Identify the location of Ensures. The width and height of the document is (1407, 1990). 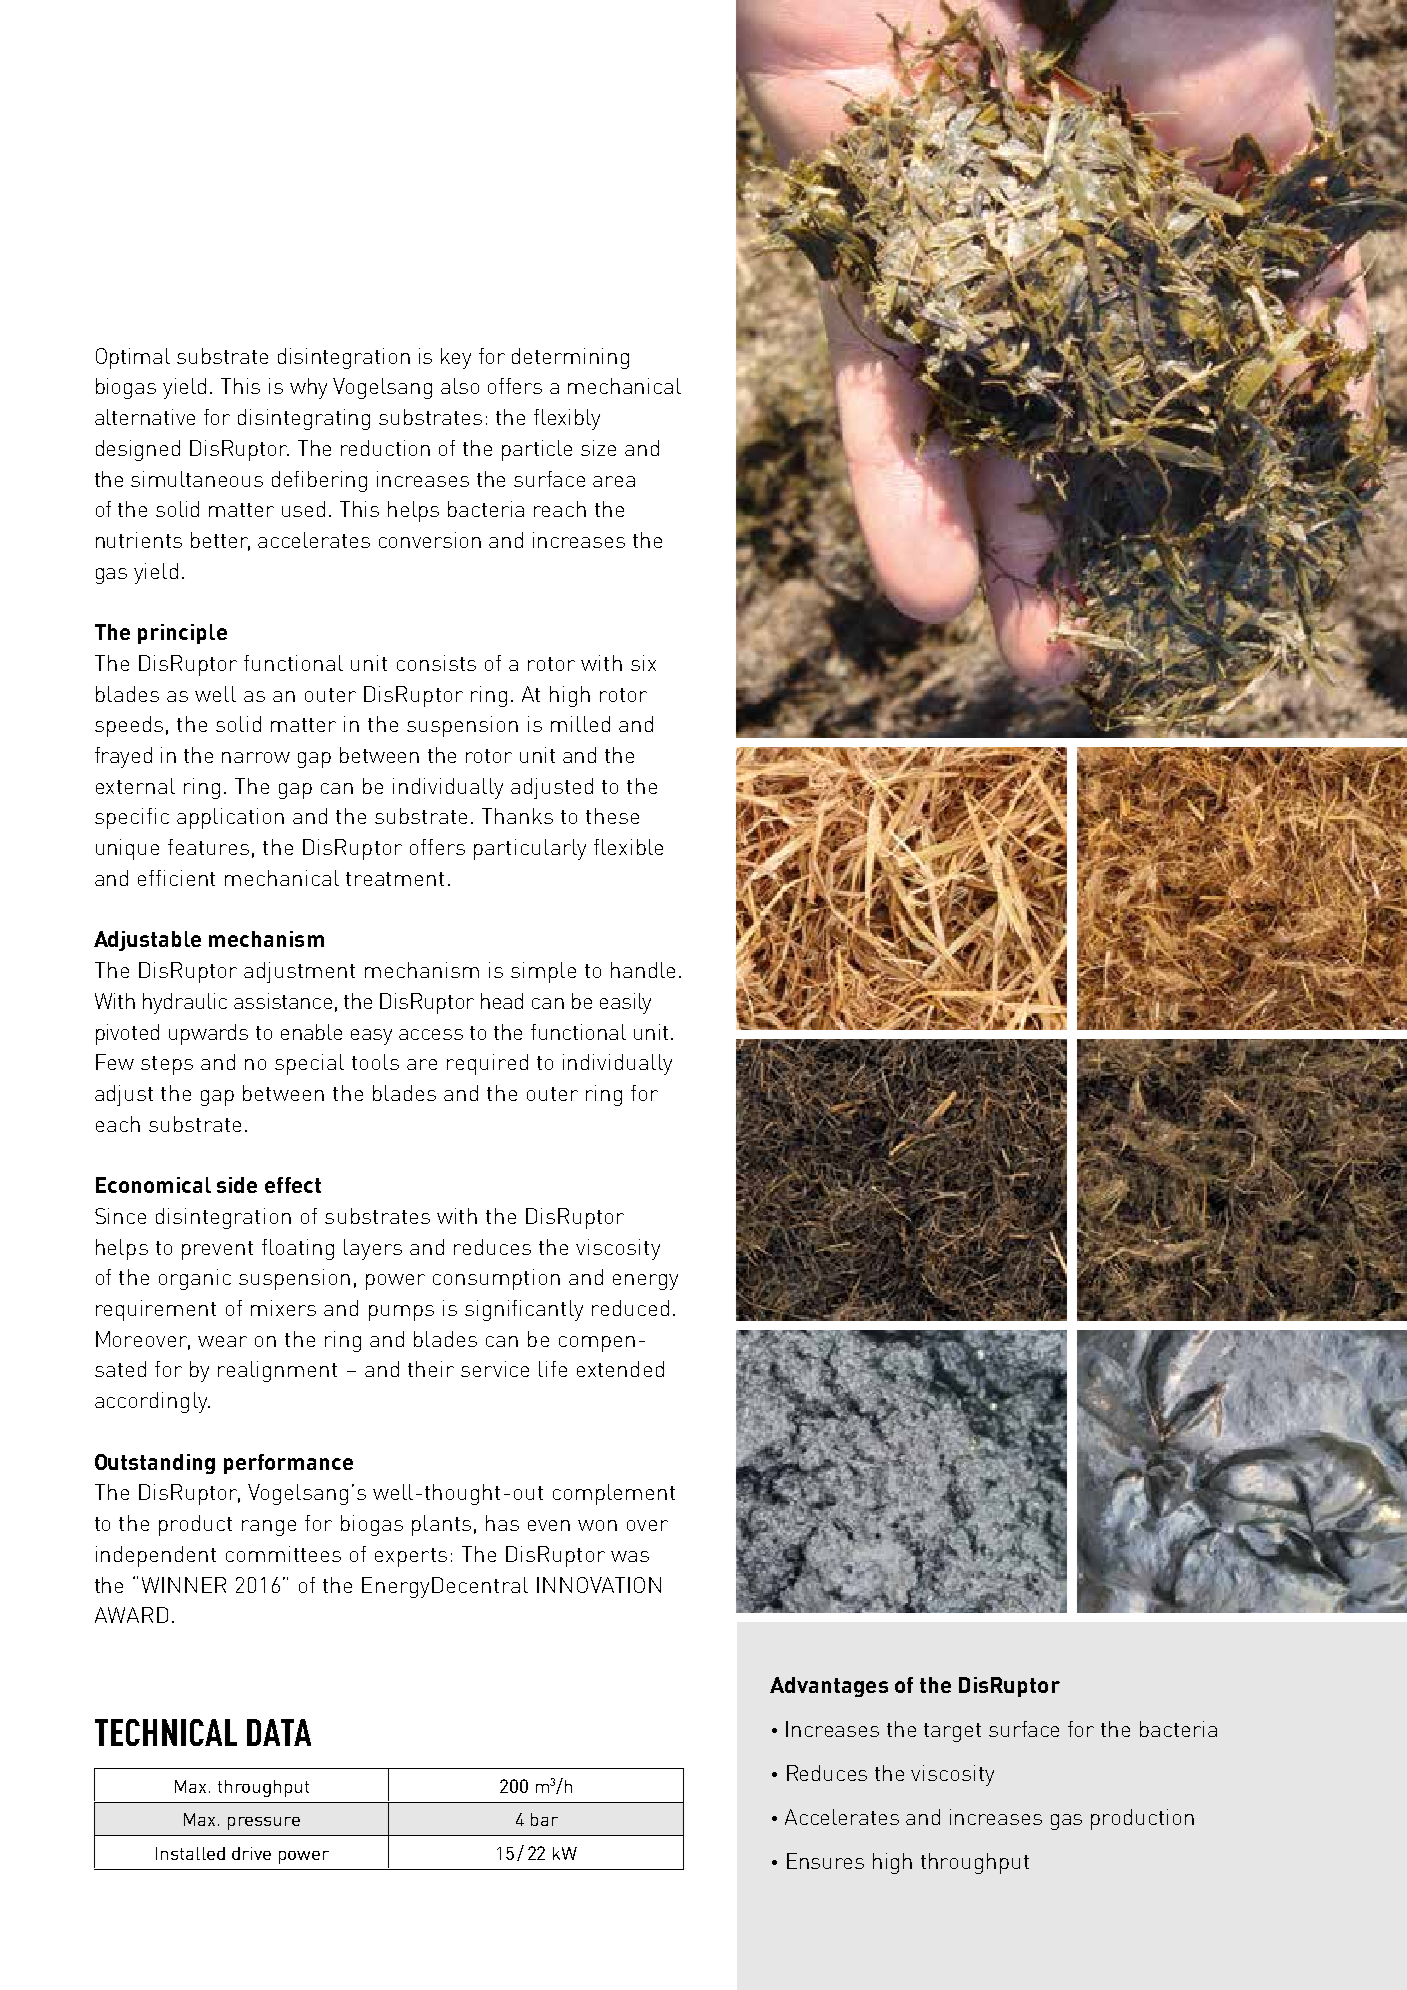
(825, 1861).
